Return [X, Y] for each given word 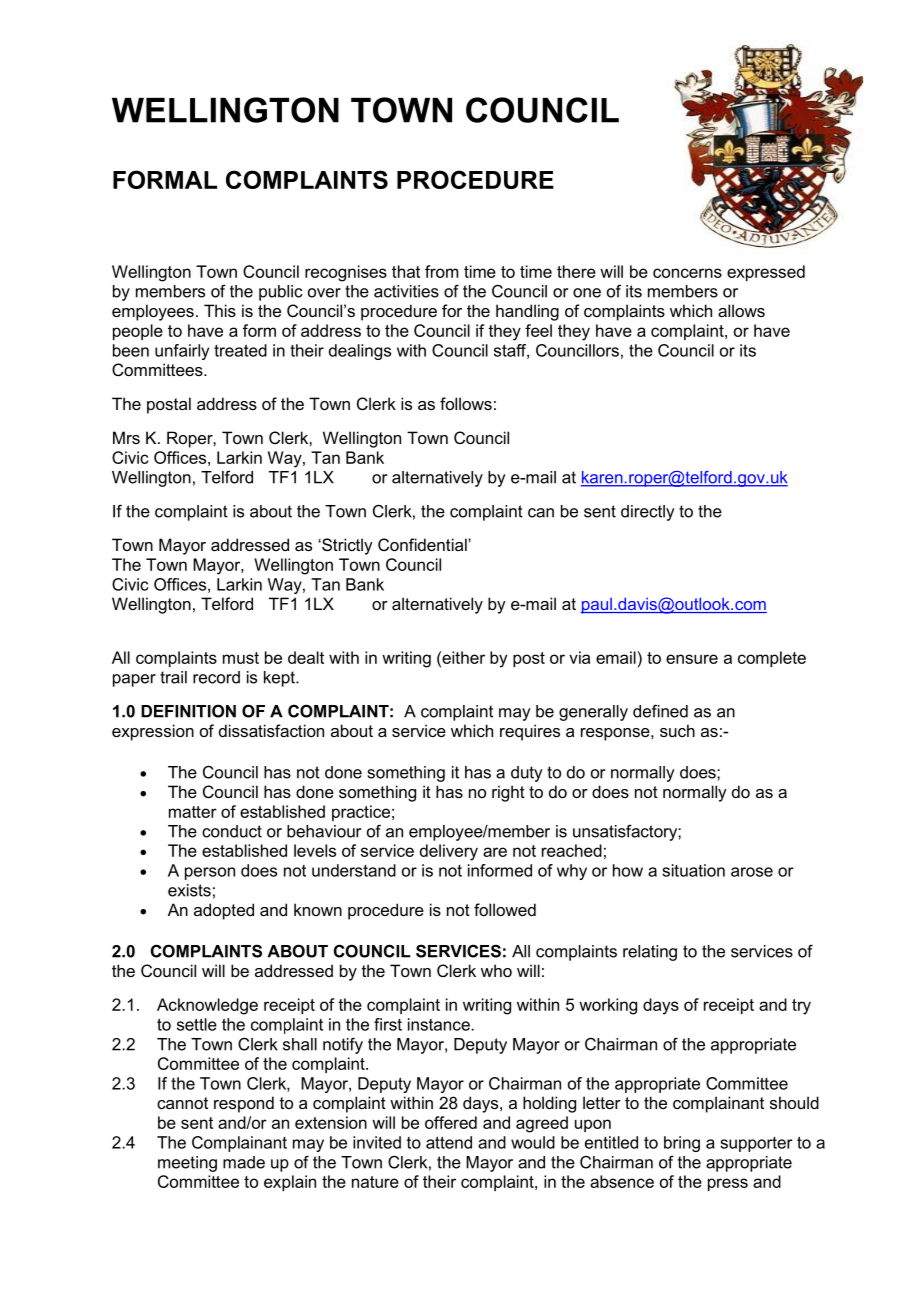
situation [693, 870]
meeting [187, 1164]
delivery [449, 852]
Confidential [423, 544]
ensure [692, 659]
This [220, 310]
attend [449, 1142]
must [241, 658]
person [210, 873]
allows [741, 310]
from [441, 271]
